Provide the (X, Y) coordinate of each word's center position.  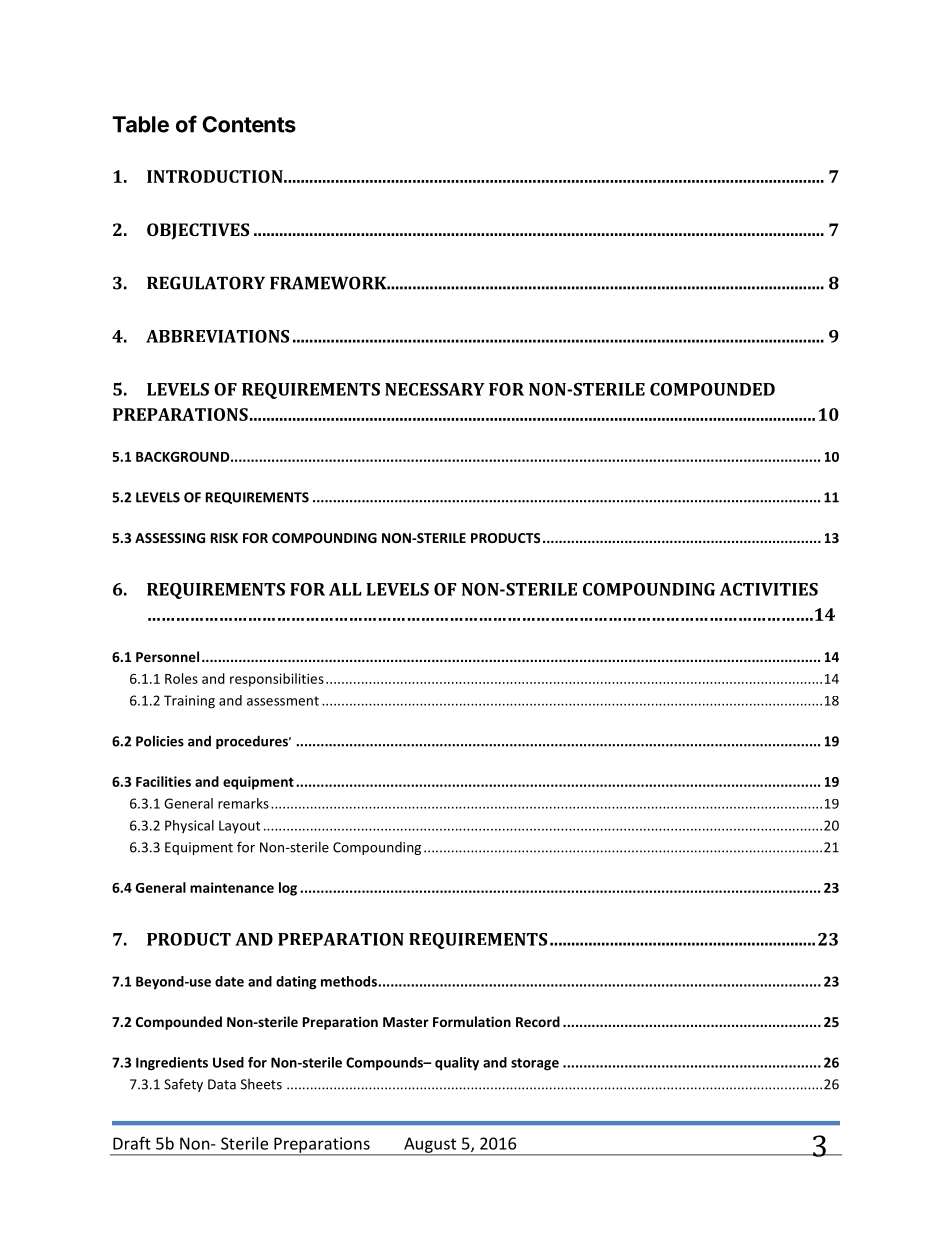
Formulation (472, 1021)
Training (189, 702)
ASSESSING (170, 538)
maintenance (232, 887)
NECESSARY (435, 389)
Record (538, 1021)
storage (535, 1064)
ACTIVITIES (769, 589)
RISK (224, 538)
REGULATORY (206, 283)
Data (222, 1084)
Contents (249, 124)
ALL (345, 589)
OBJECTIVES (198, 231)
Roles (181, 678)
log (288, 889)
